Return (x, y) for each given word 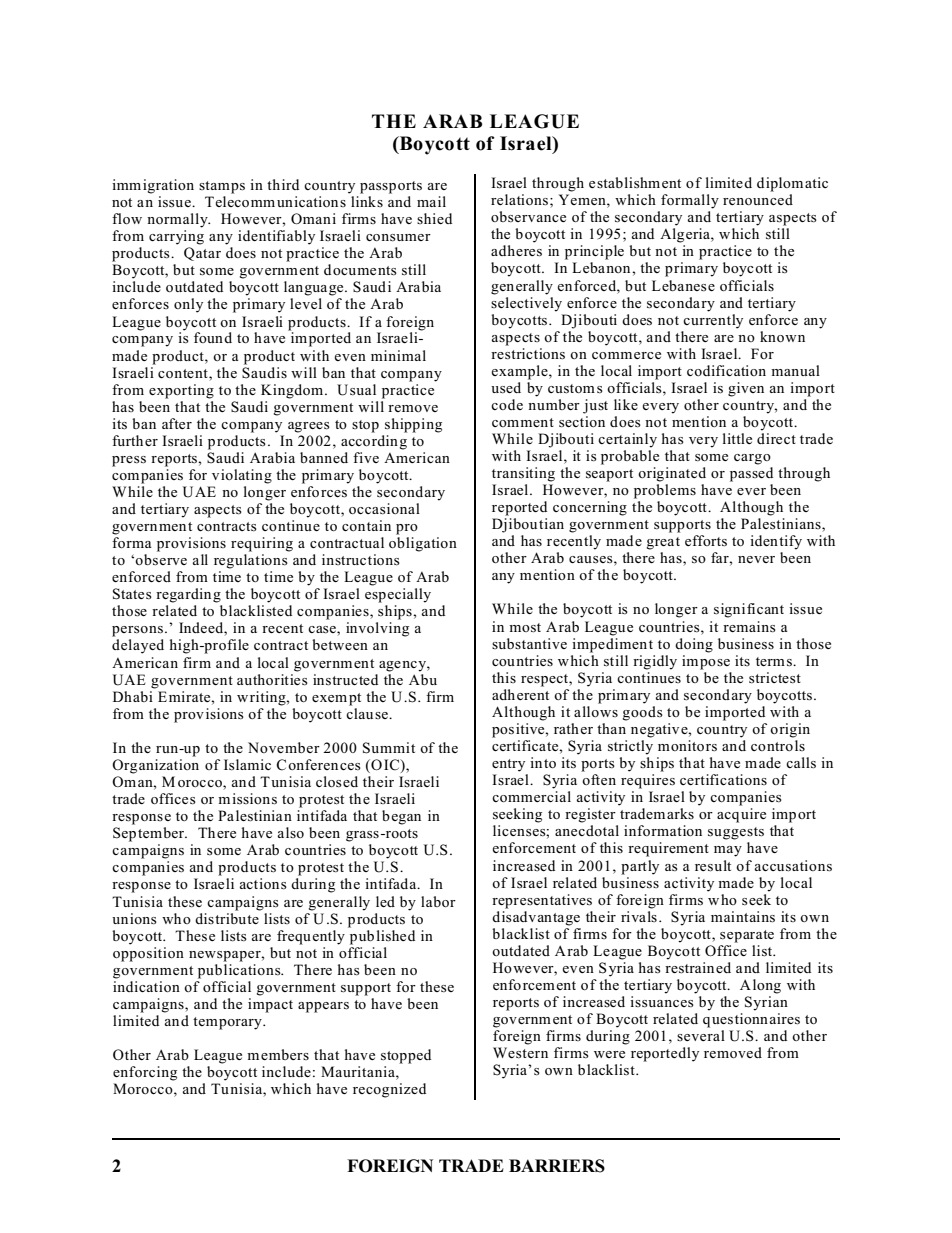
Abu (423, 678)
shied (434, 218)
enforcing (145, 1073)
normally (178, 220)
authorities (272, 678)
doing (694, 645)
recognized (389, 1090)
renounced (758, 199)
